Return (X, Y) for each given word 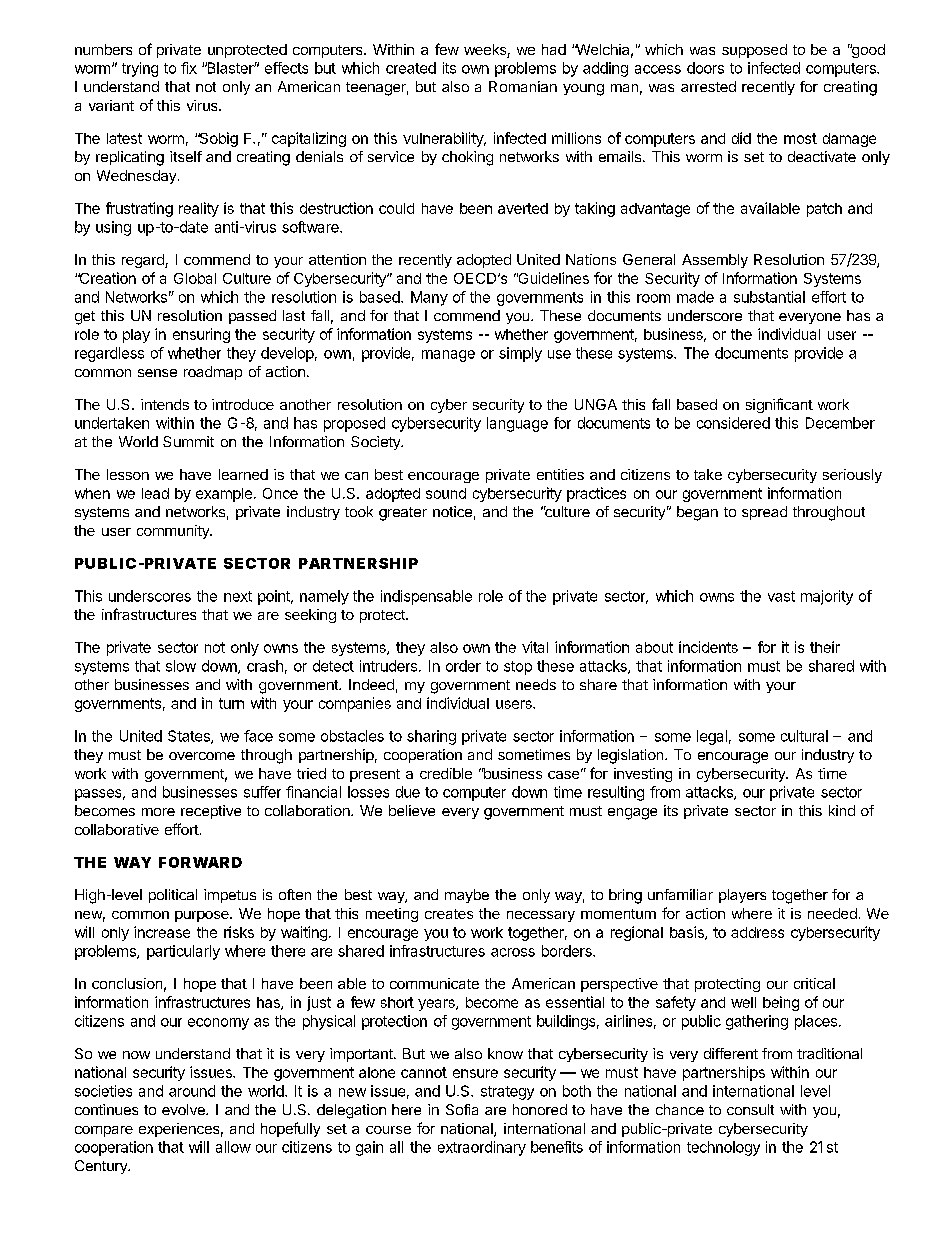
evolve (184, 1109)
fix (189, 68)
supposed (754, 51)
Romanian (523, 86)
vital (535, 647)
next (238, 596)
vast (781, 596)
